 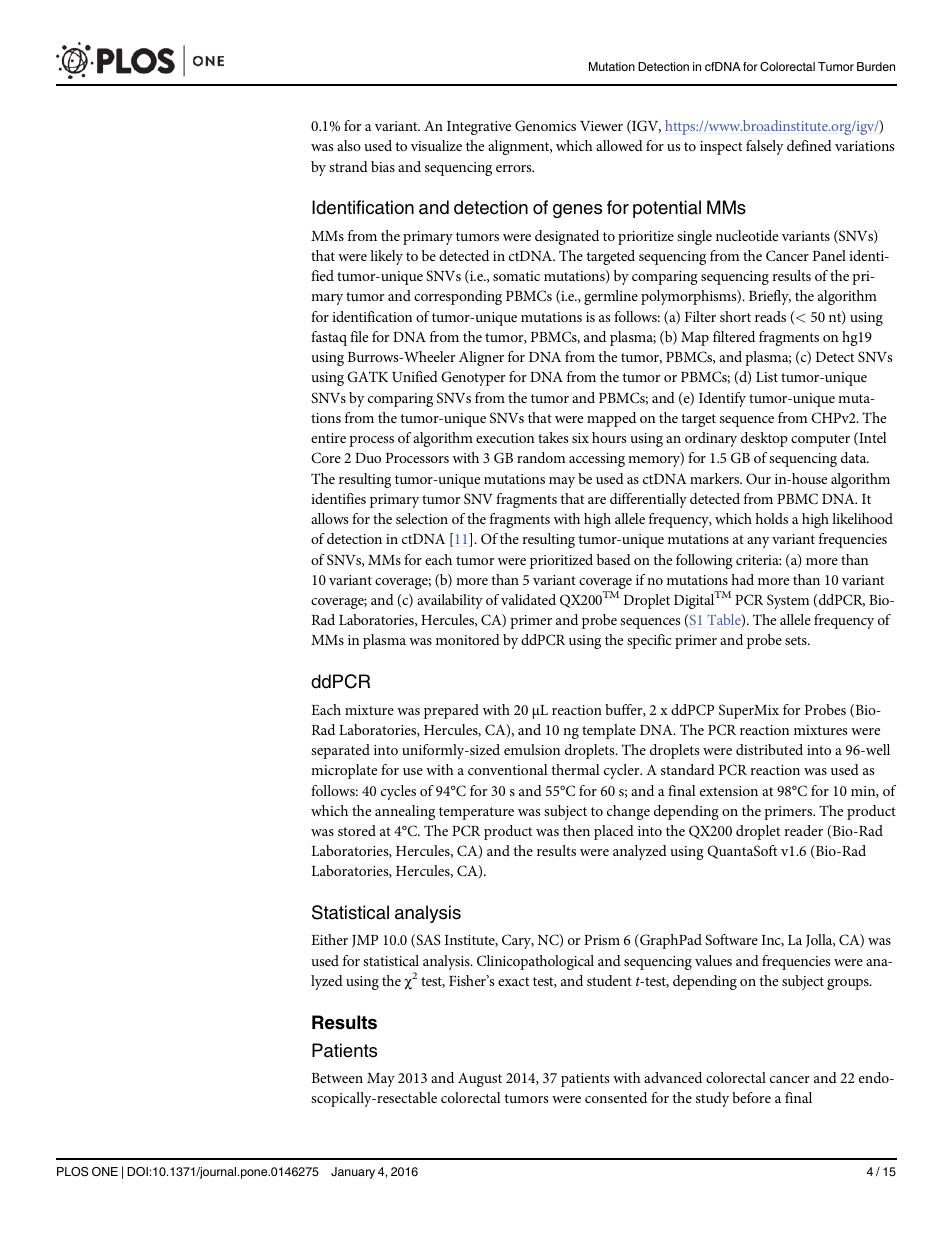 What do you see at coordinates (476, 813) in the page?
I see `temperature` at bounding box center [476, 813].
